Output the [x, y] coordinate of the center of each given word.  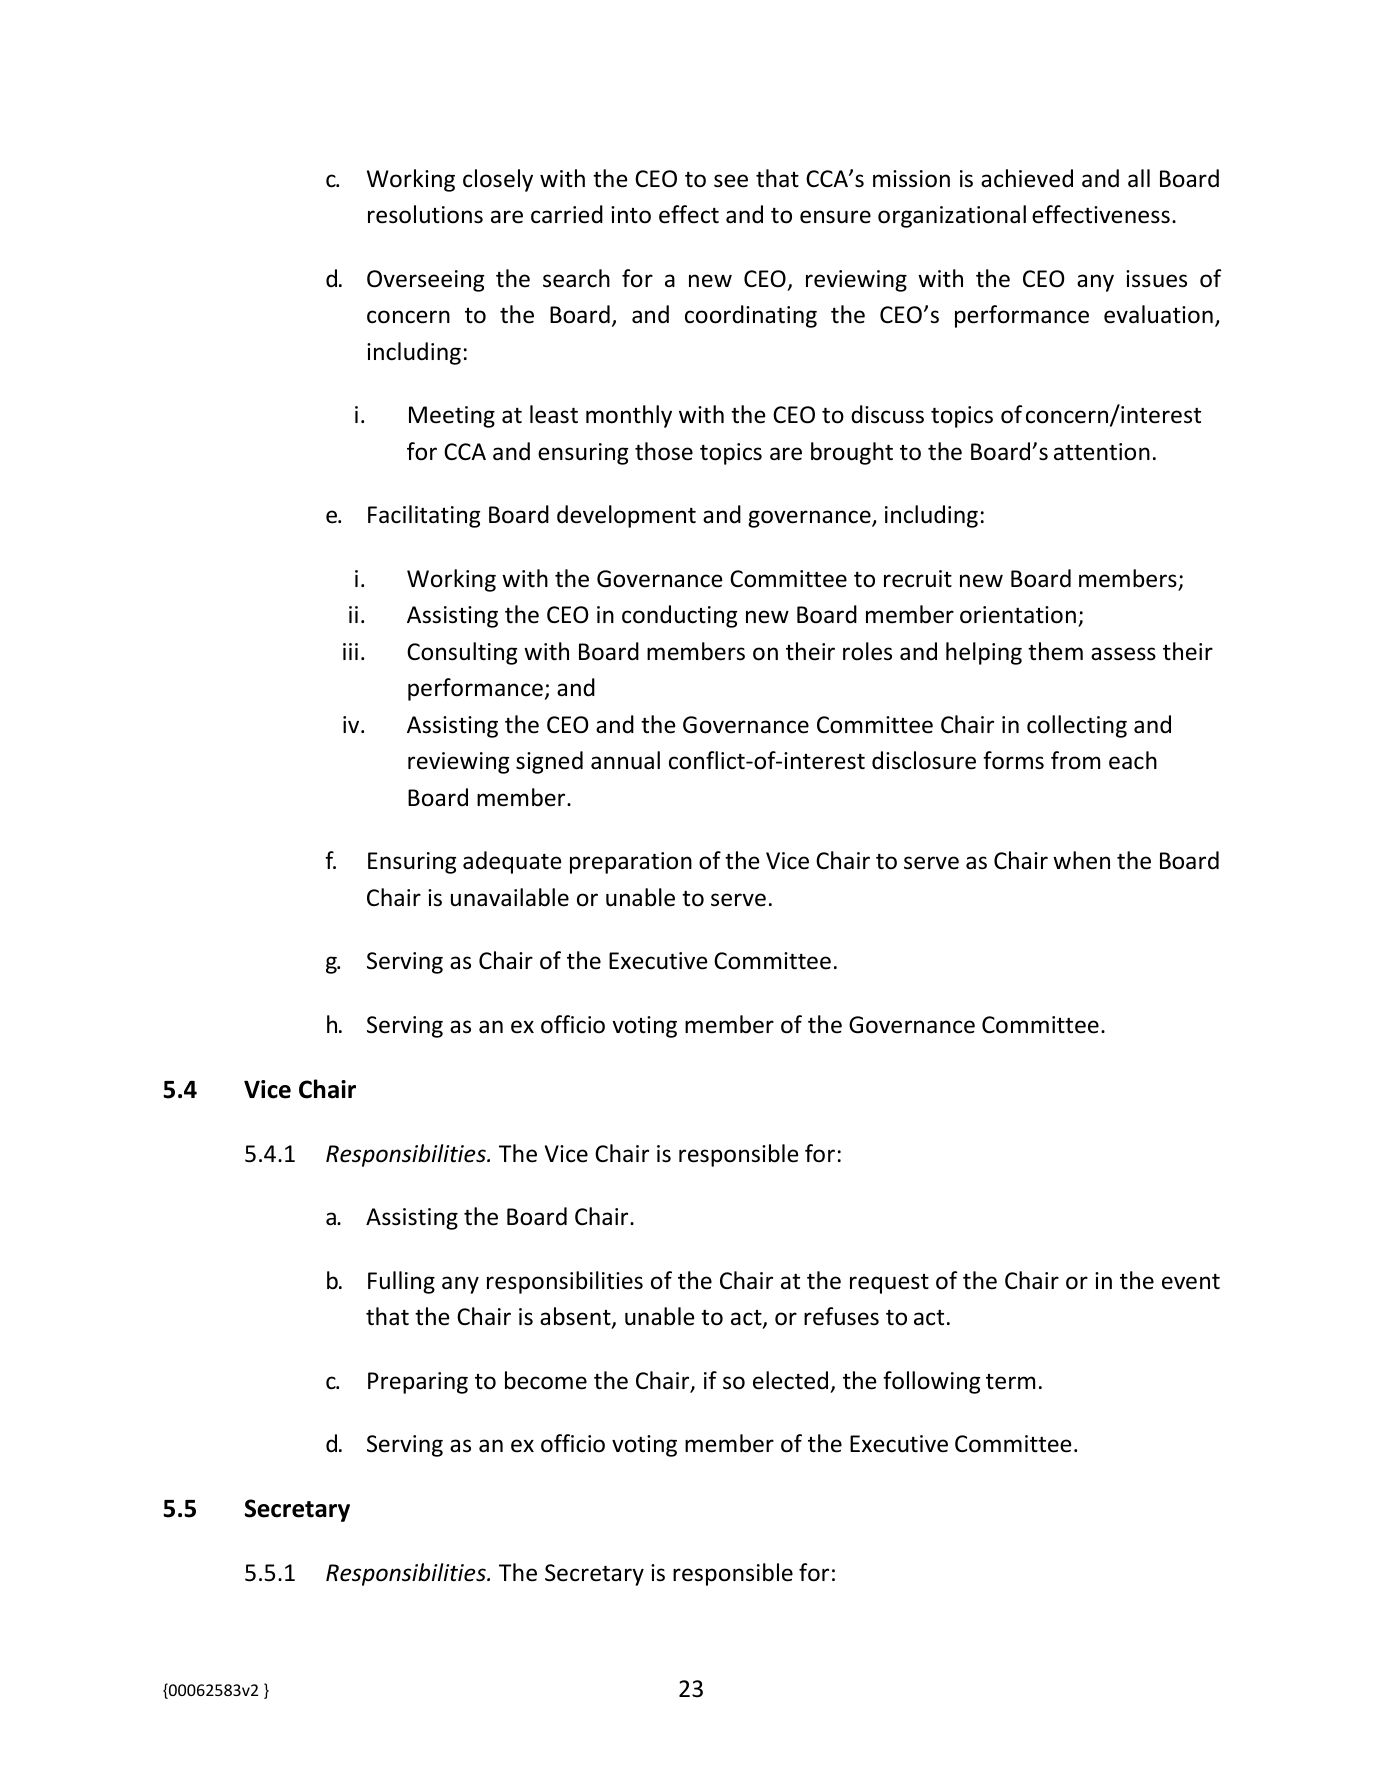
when [1081, 860]
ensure [835, 217]
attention [1102, 452]
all [1139, 178]
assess [1123, 654]
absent [576, 1317]
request [889, 1284]
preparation [631, 863]
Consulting [462, 653]
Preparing [418, 1383]
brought [852, 453]
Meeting [452, 417]
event [1191, 1282]
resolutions [425, 214]
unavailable [510, 897]
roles [867, 651]
